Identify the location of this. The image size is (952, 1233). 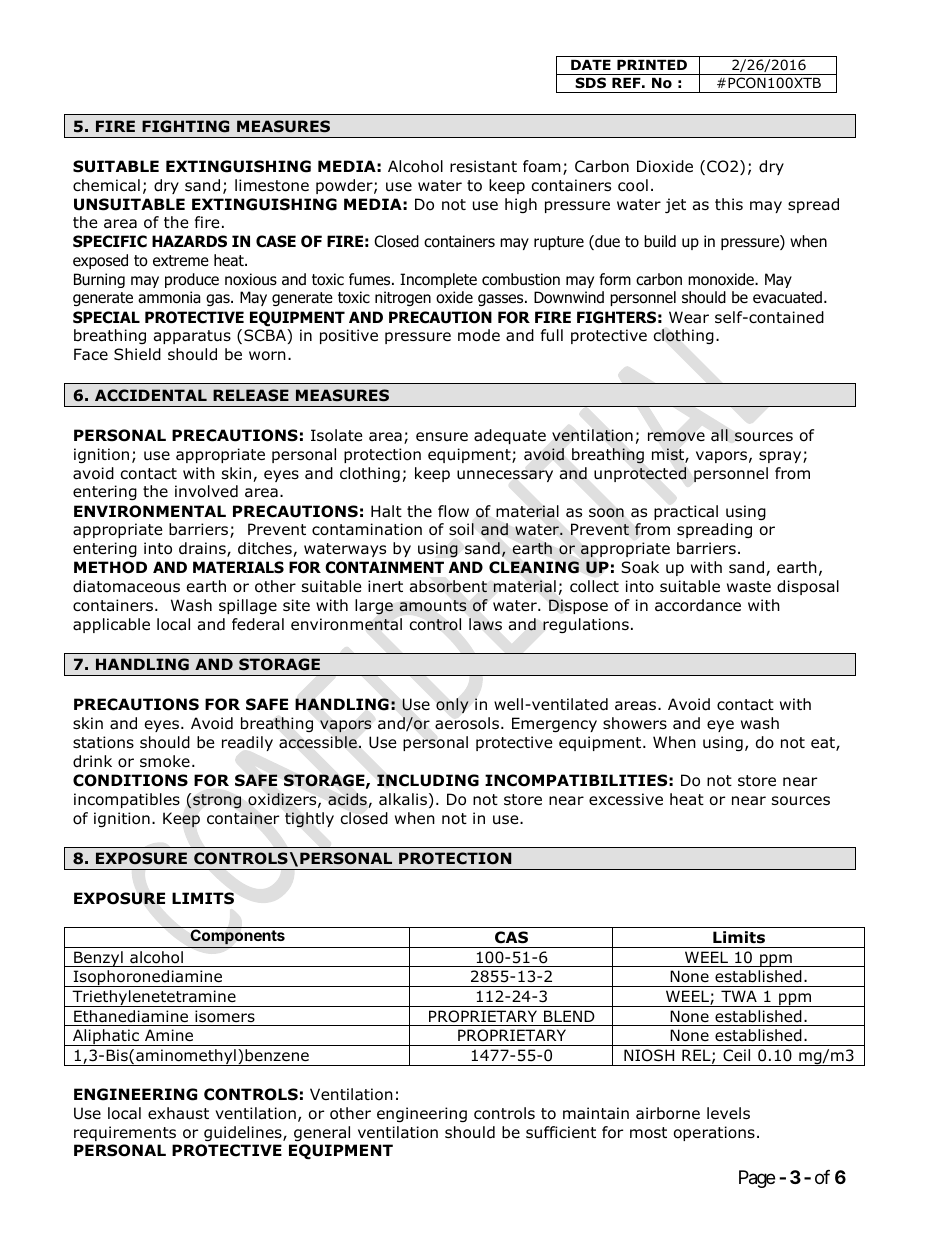
(729, 204).
